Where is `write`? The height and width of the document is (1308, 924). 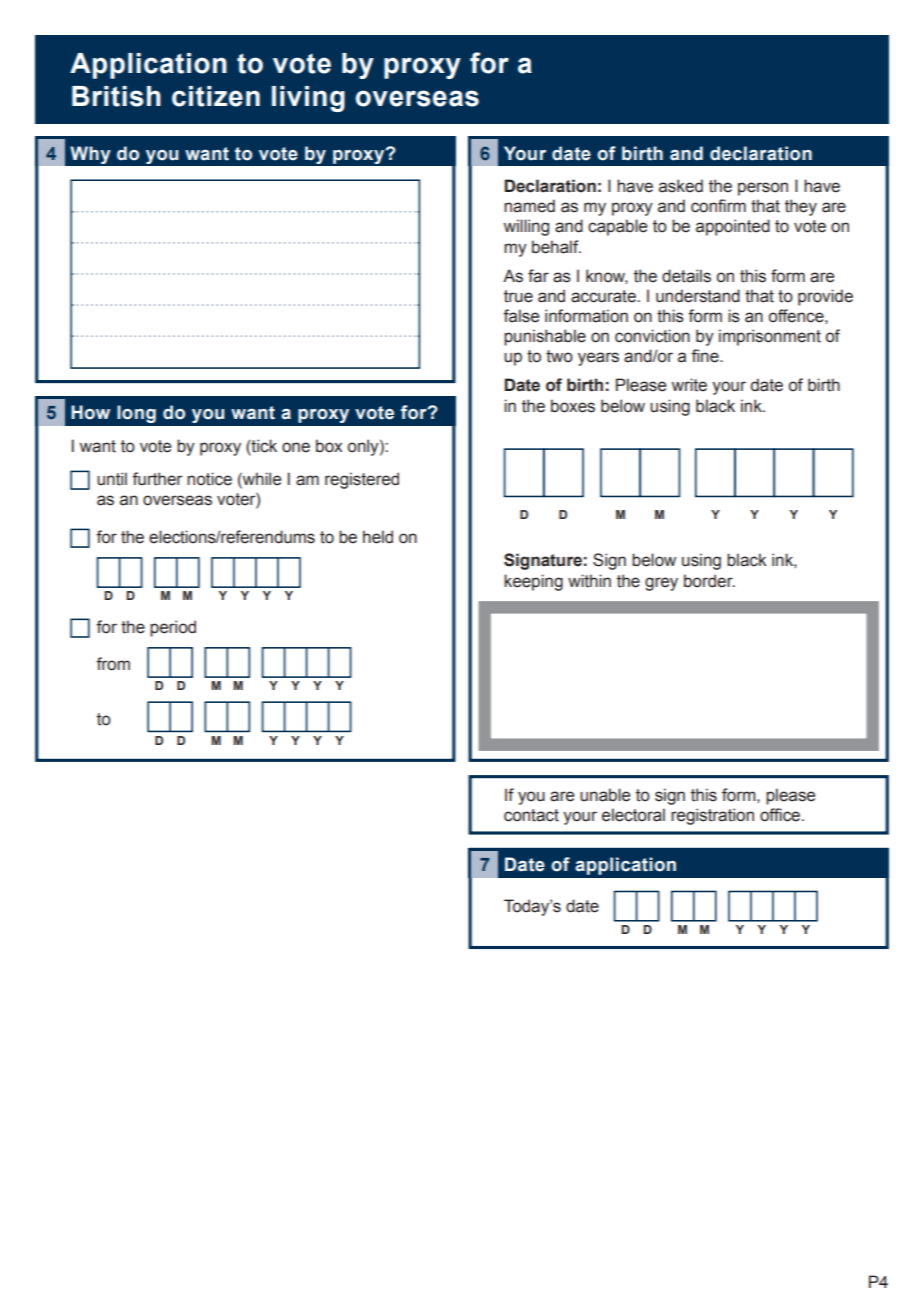 write is located at coordinates (689, 385).
